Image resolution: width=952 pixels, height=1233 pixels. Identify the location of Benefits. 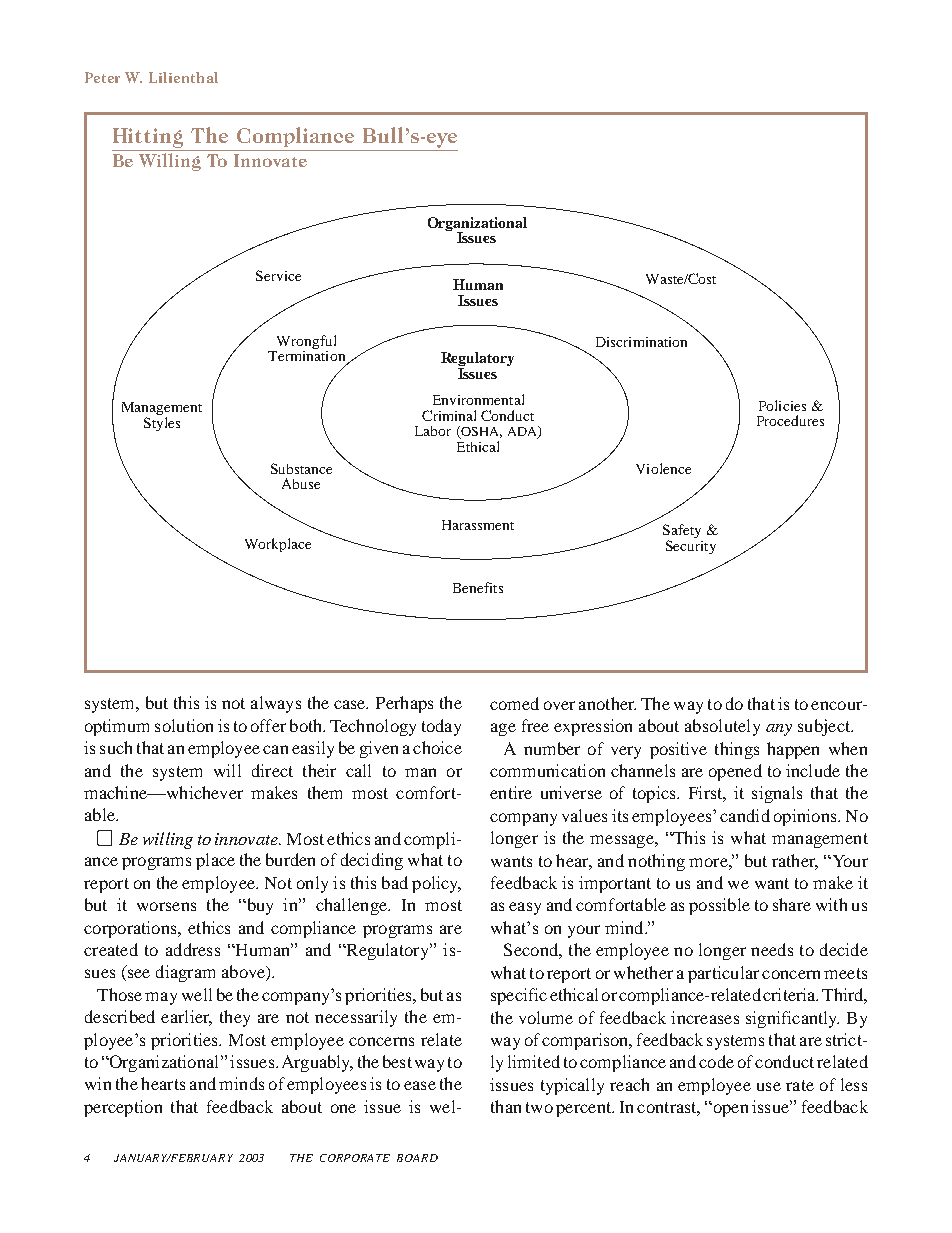
(478, 587).
